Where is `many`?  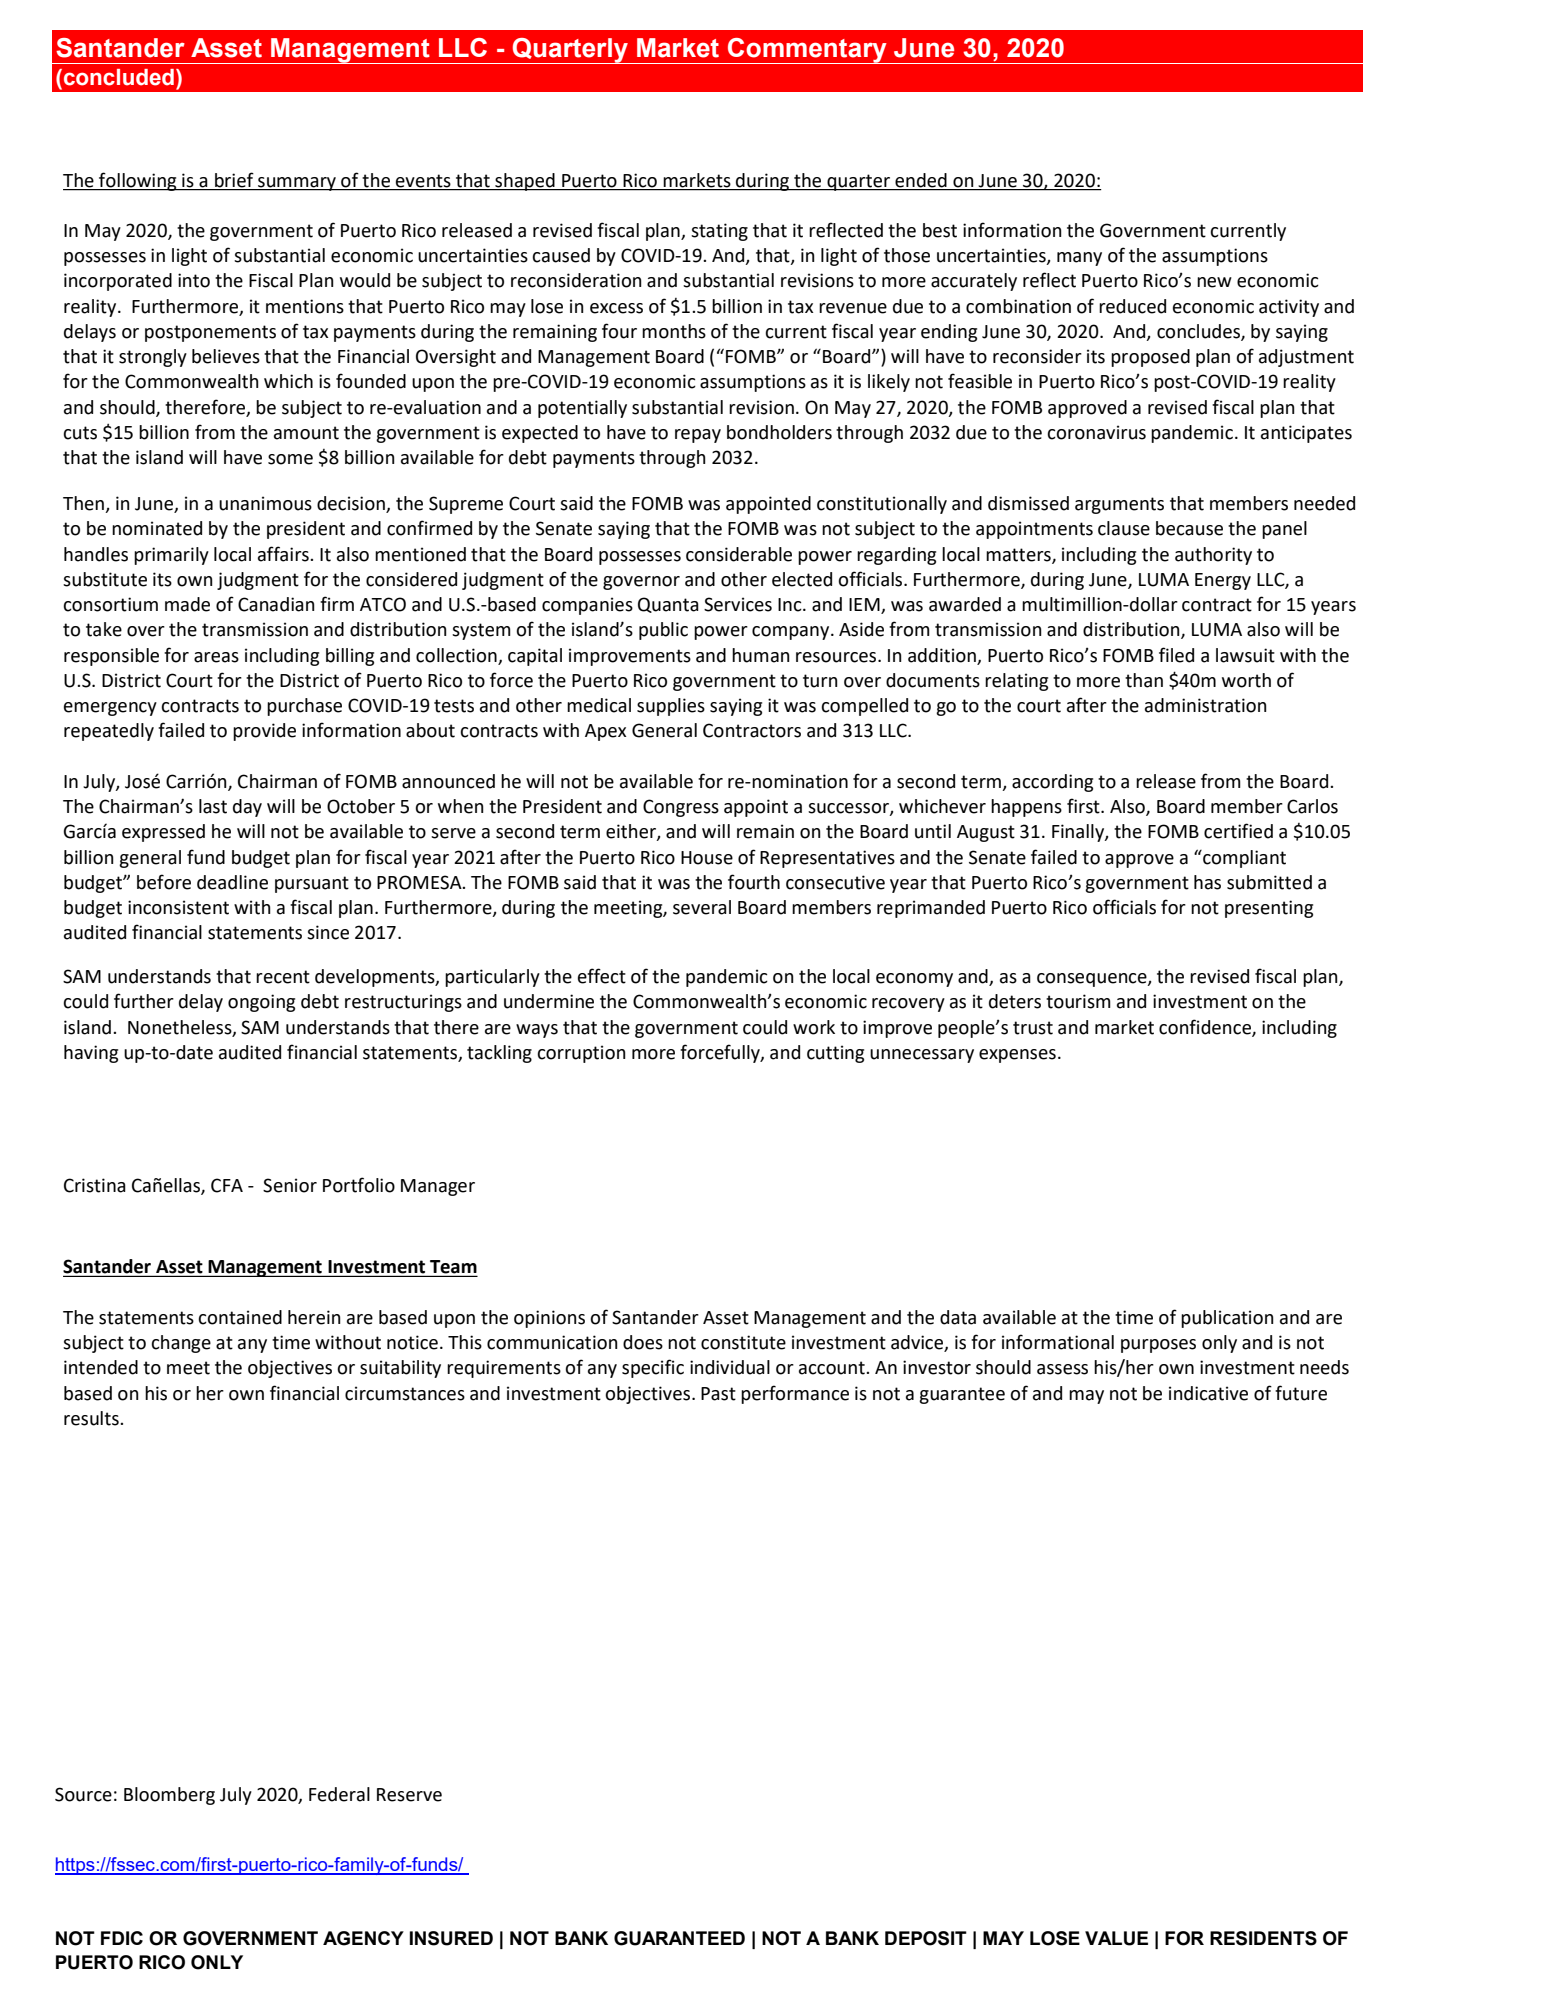 many is located at coordinates (1079, 259).
